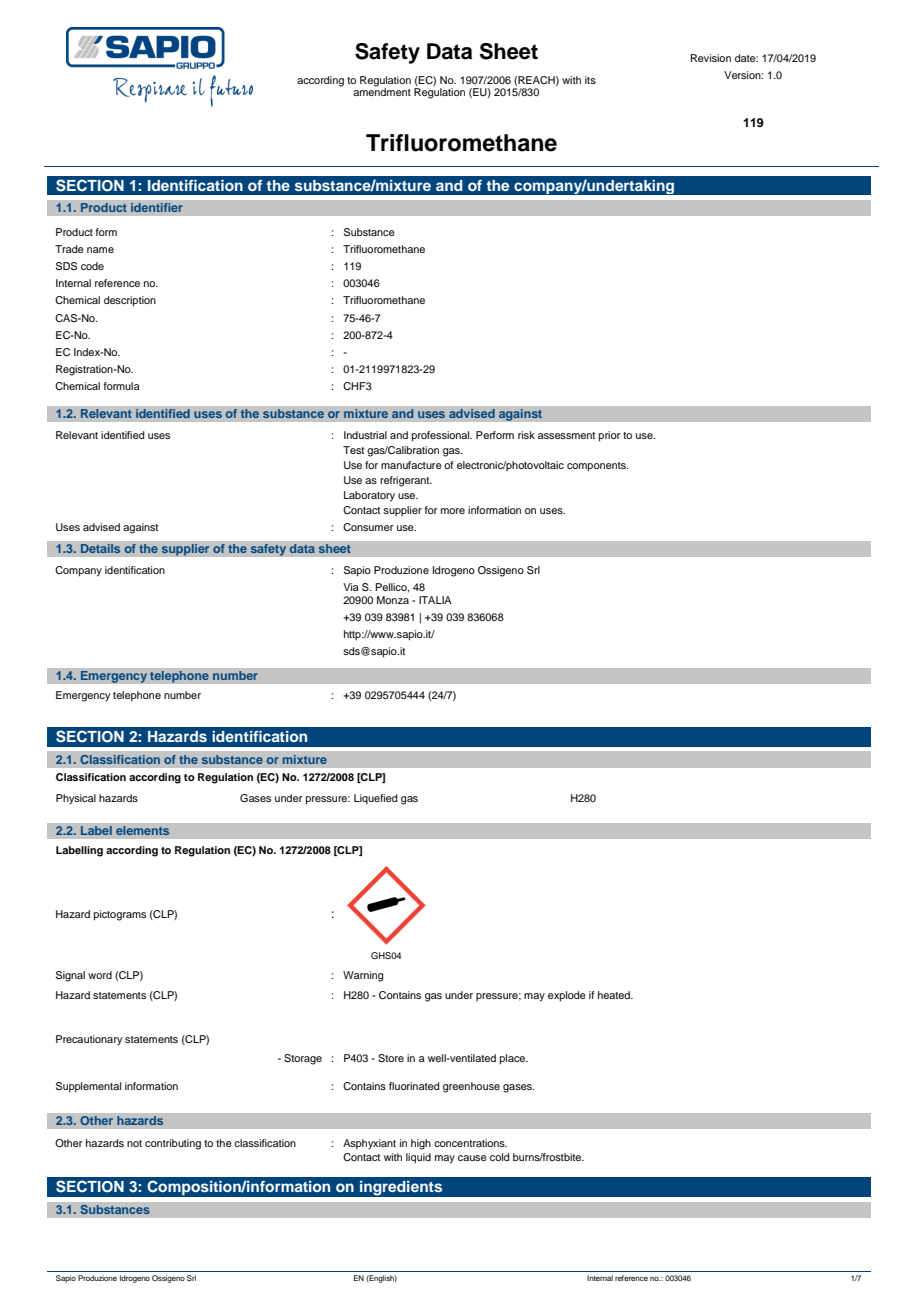  Describe the element at coordinates (157, 208) in the screenshot. I see `identifier` at that location.
